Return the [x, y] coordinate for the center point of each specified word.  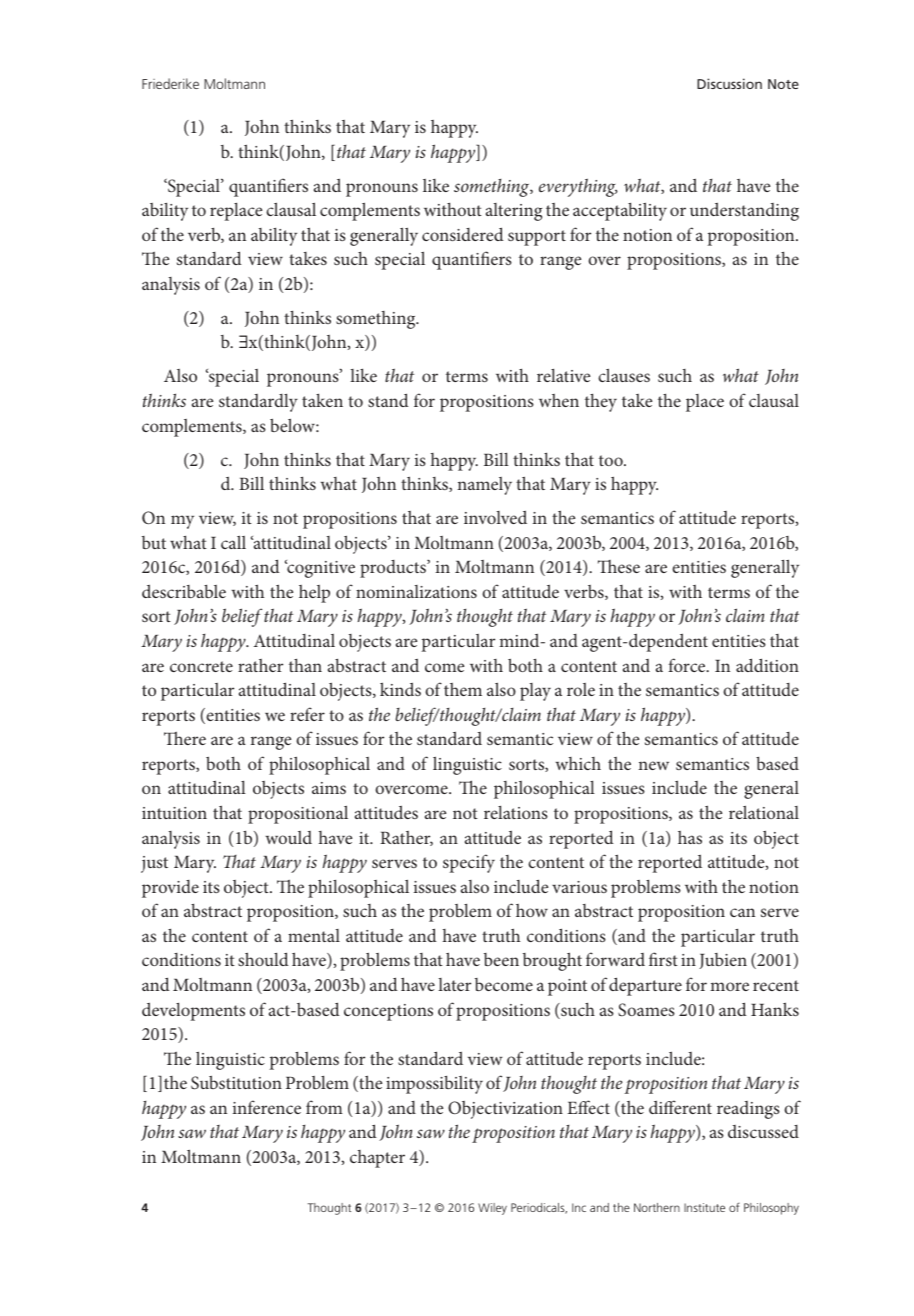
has [690, 837]
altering [514, 212]
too [612, 460]
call [233, 542]
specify [469, 863]
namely [484, 486]
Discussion [729, 83]
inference [267, 1107]
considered [463, 234]
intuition [174, 813]
